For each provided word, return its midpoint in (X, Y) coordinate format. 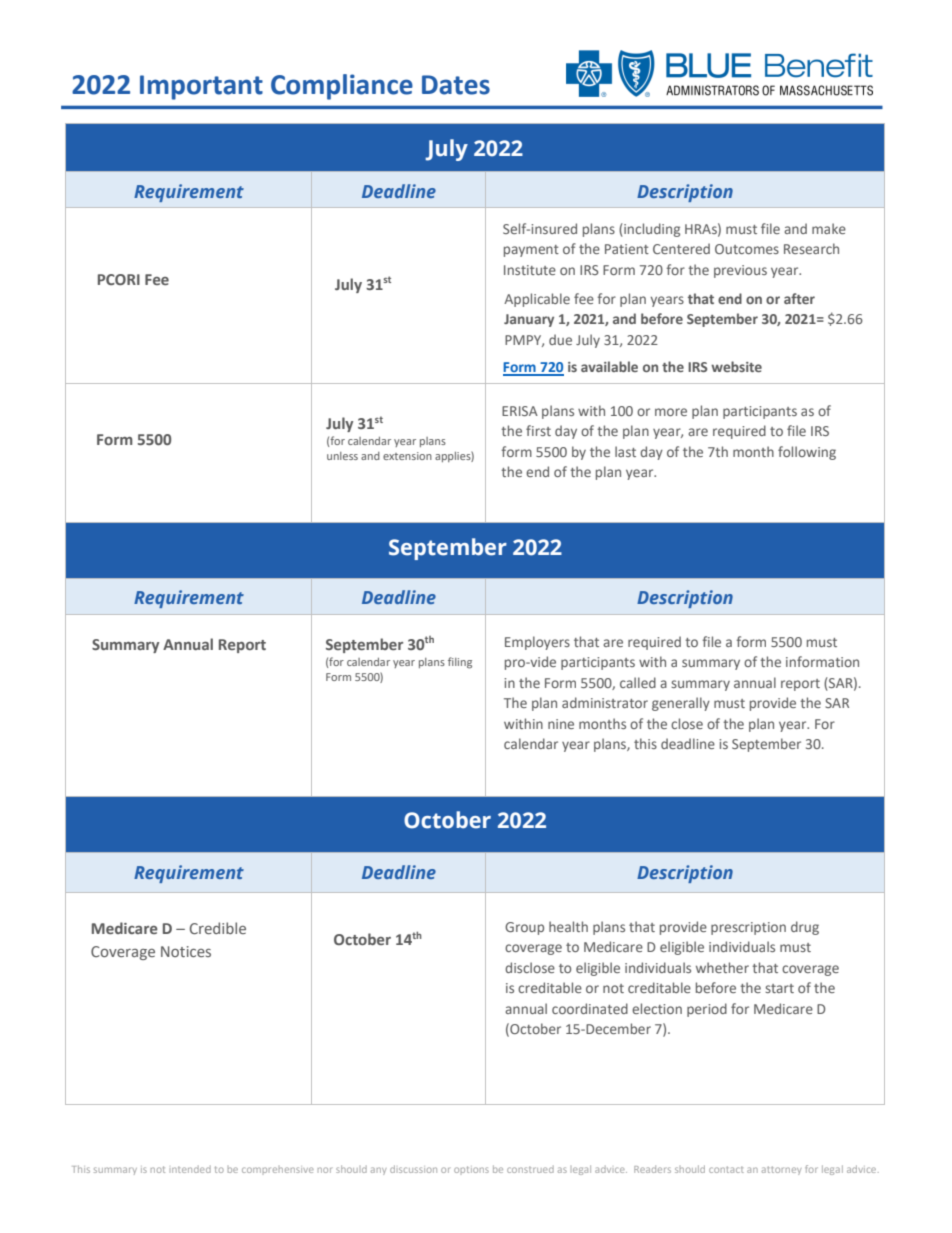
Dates (456, 85)
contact (726, 1169)
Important (201, 87)
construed (530, 1169)
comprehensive (278, 1170)
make (829, 228)
